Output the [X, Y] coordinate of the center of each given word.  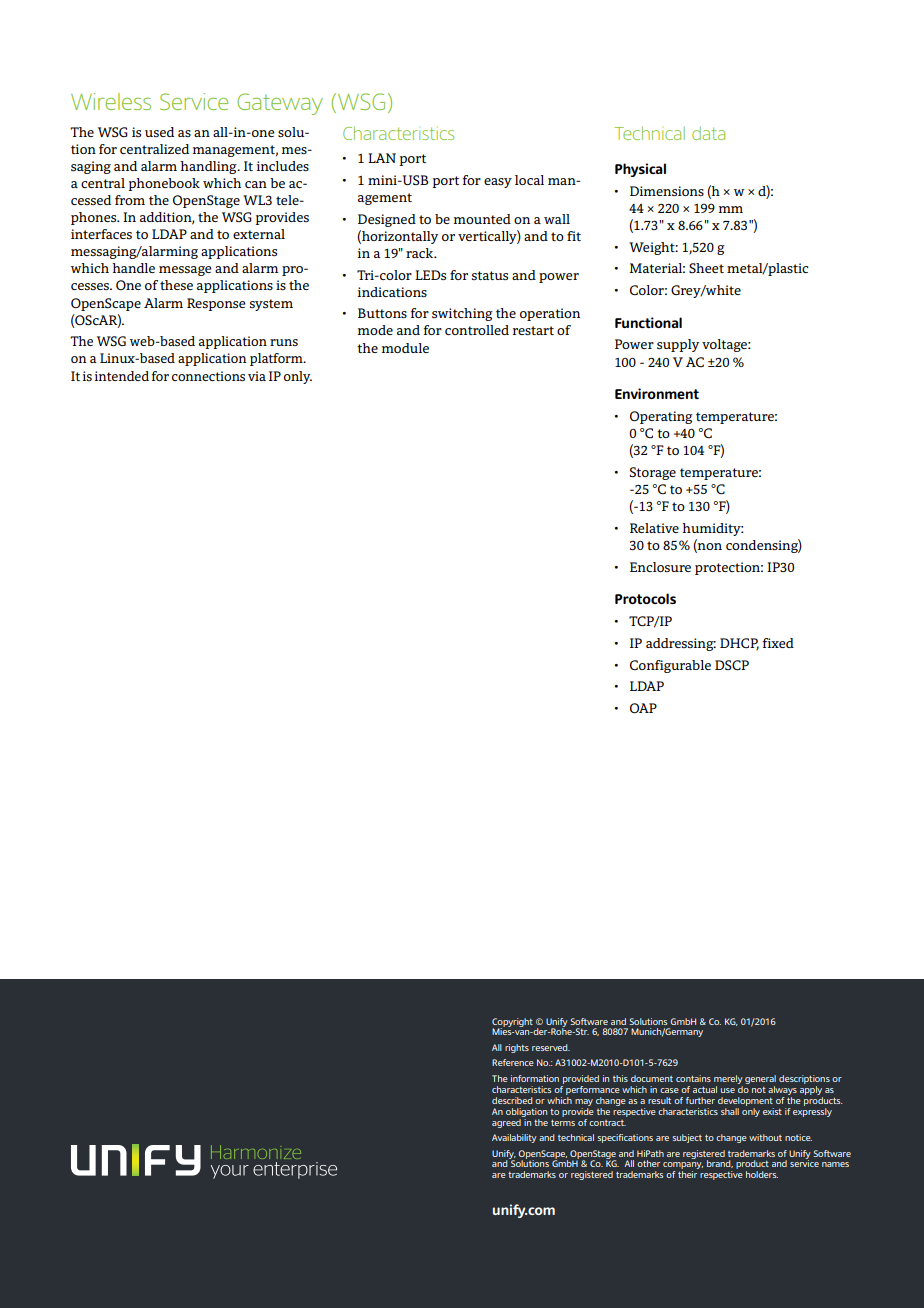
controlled [477, 330]
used [159, 132]
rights [517, 1048]
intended [122, 376]
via [257, 376]
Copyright [512, 1023]
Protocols [645, 598]
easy [498, 183]
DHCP [739, 644]
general [760, 1081]
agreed [507, 1122]
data [708, 133]
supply [678, 345]
